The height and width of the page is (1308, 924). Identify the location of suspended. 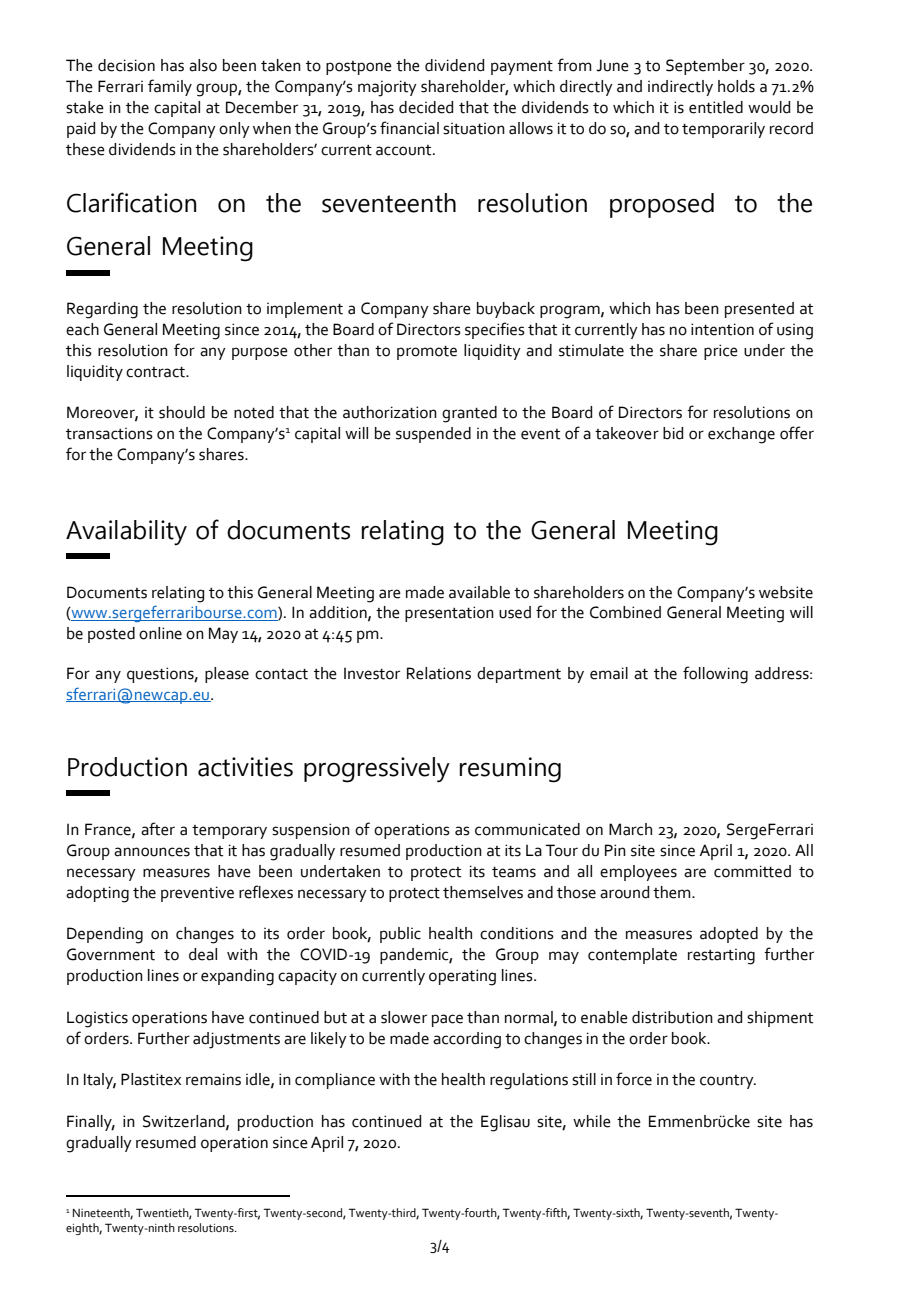
(433, 435).
